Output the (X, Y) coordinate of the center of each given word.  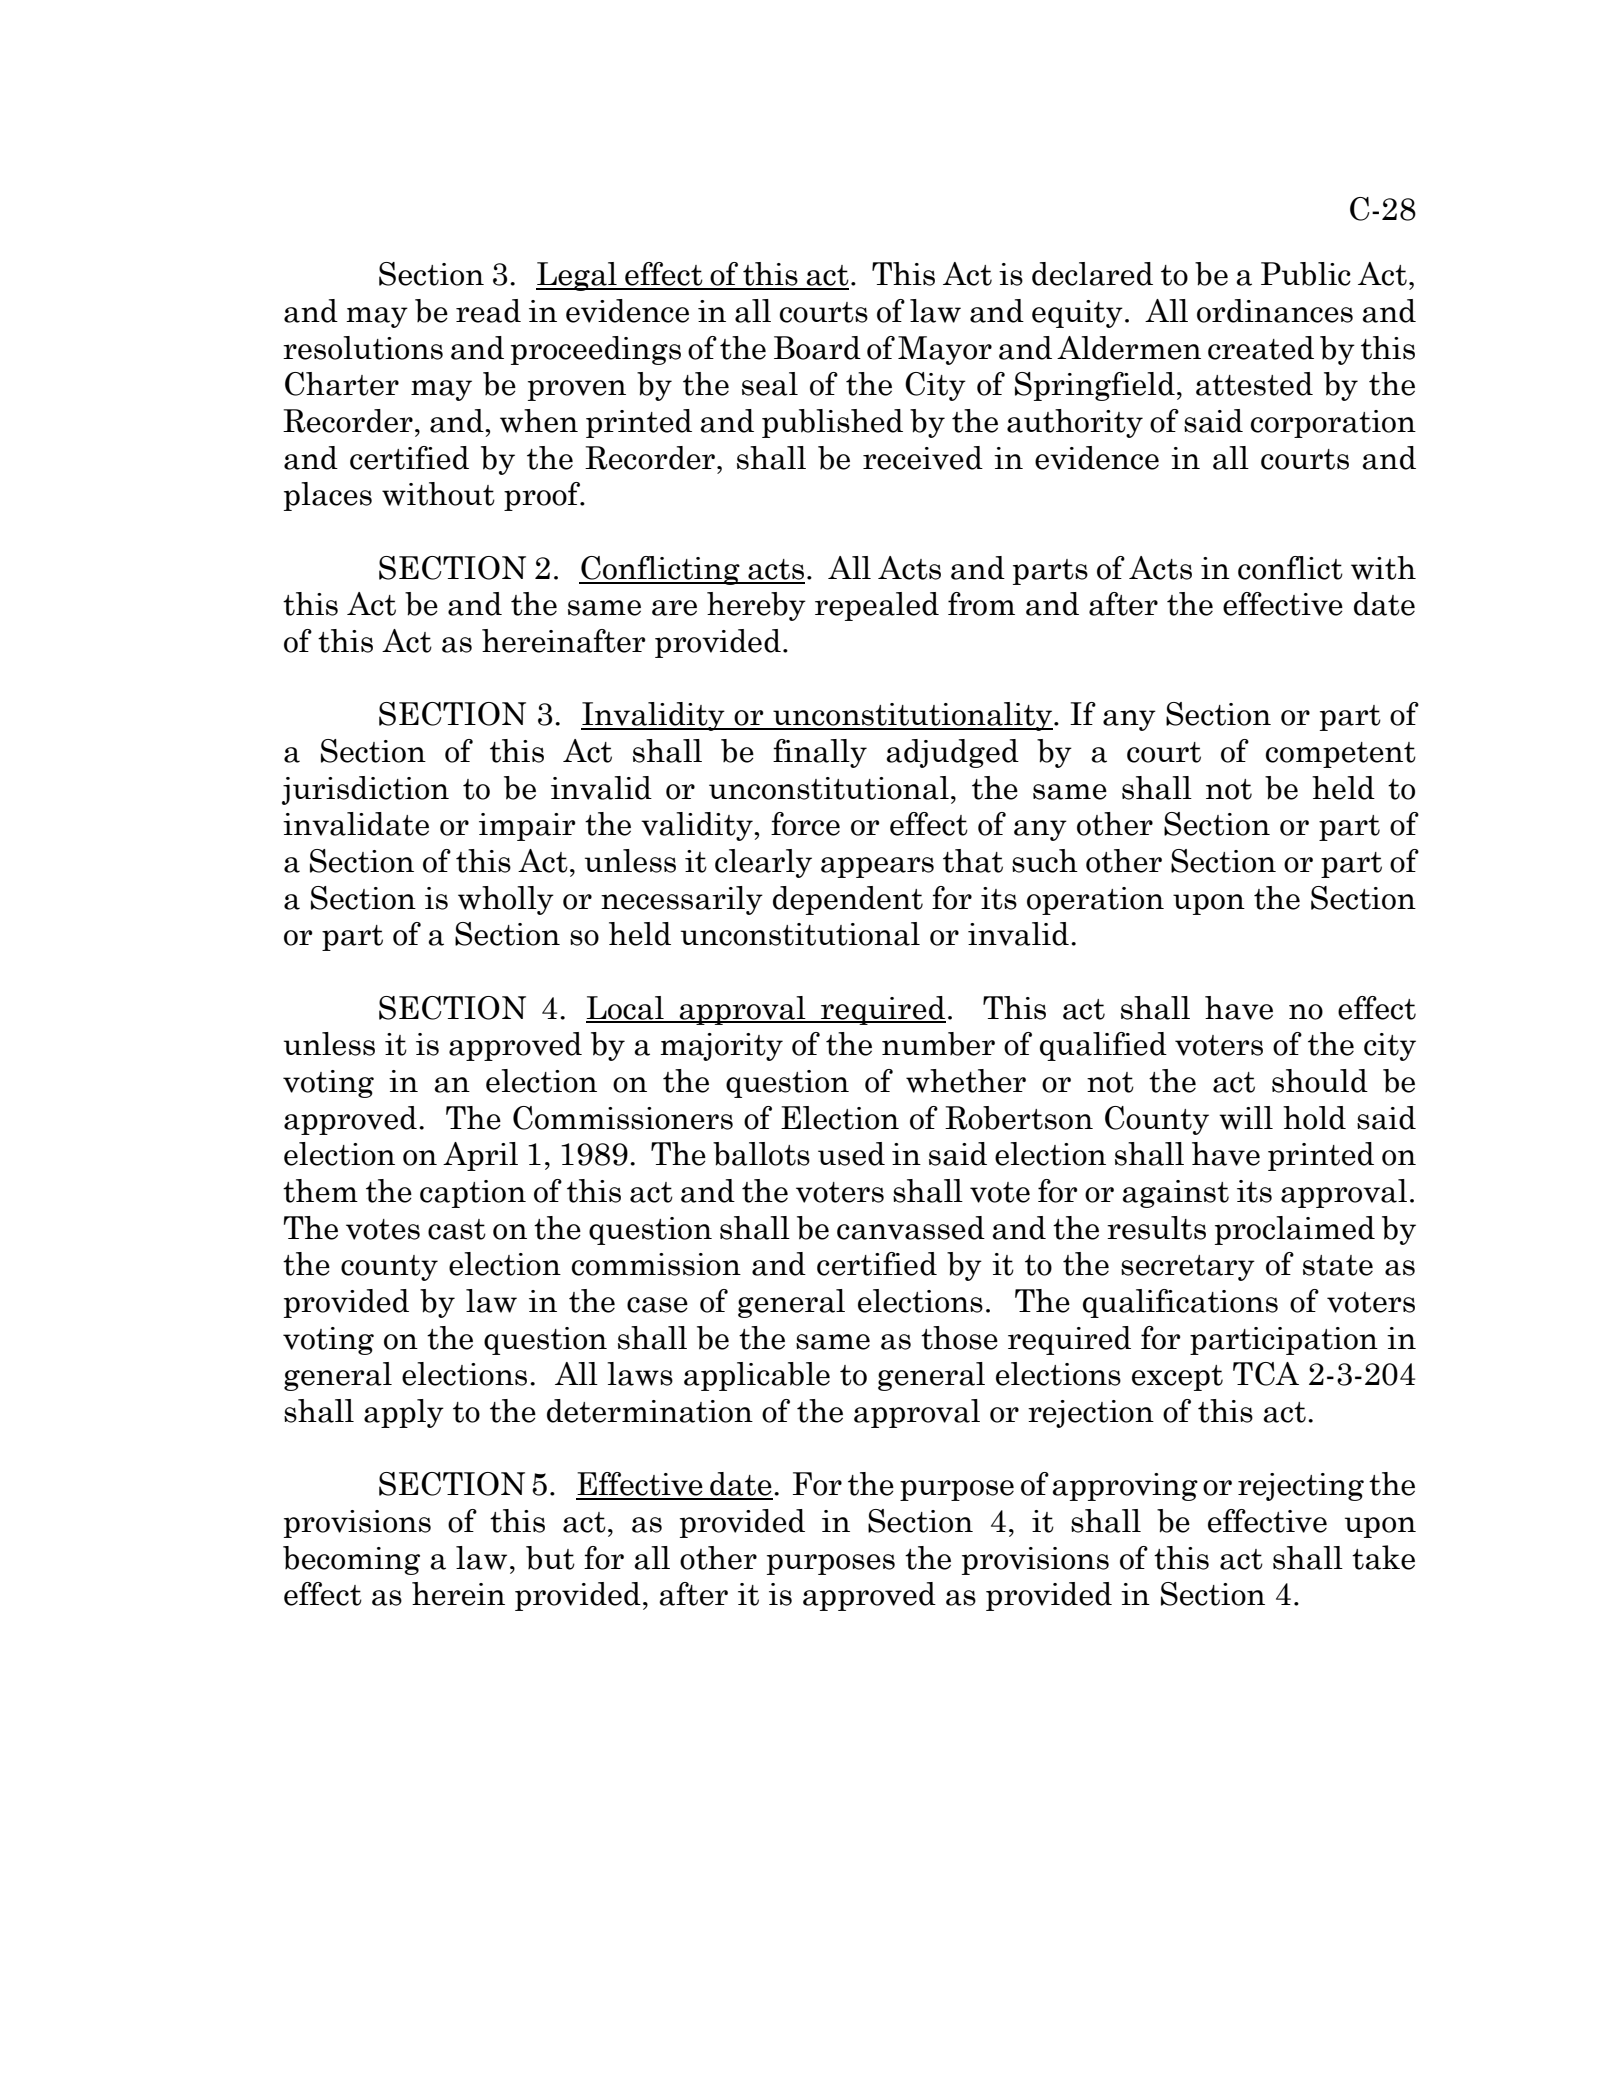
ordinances (1275, 311)
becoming (351, 1560)
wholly (506, 900)
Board (817, 348)
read (488, 311)
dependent (848, 900)
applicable (757, 1376)
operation (1095, 901)
